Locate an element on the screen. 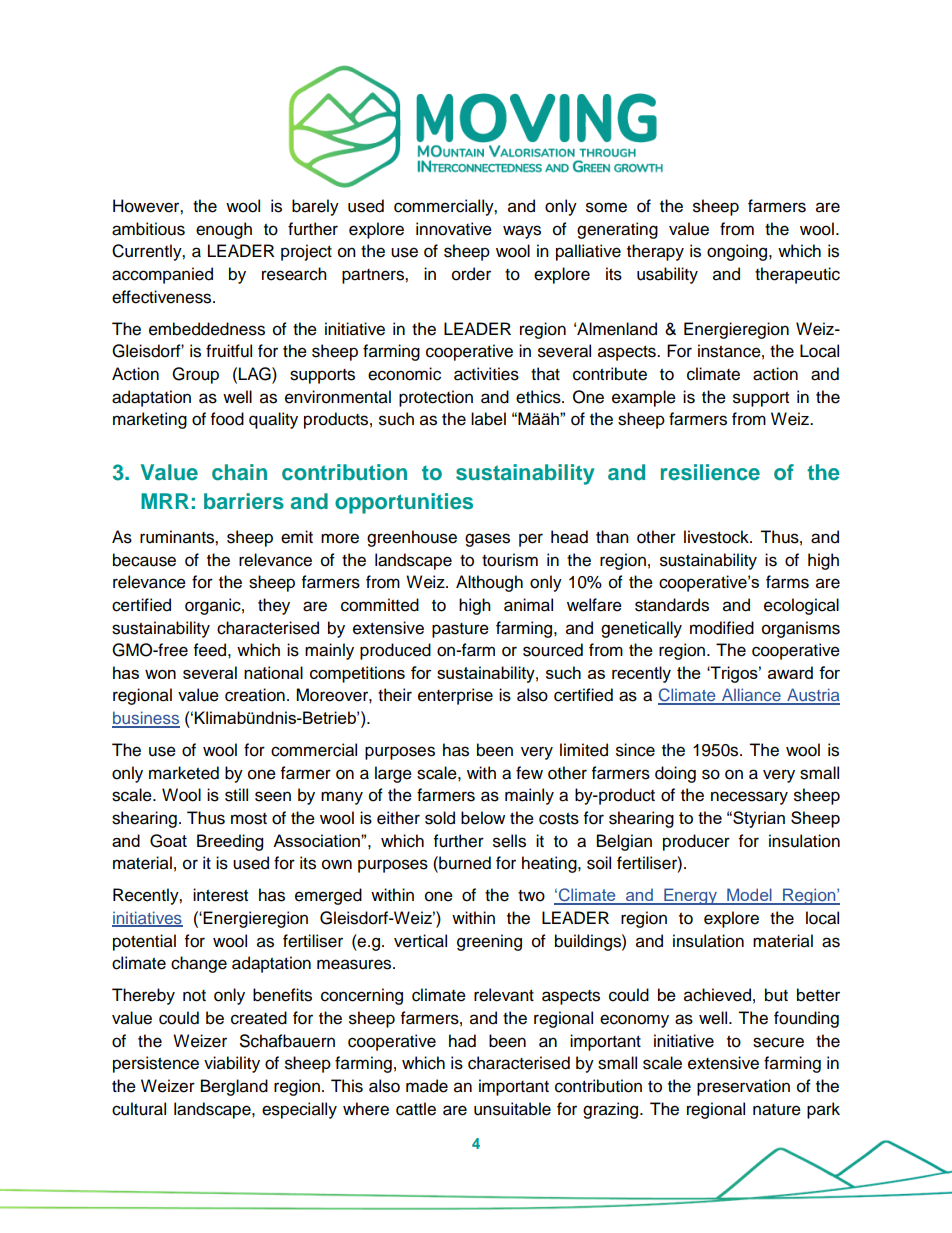  unsuitable is located at coordinates (512, 1109).
